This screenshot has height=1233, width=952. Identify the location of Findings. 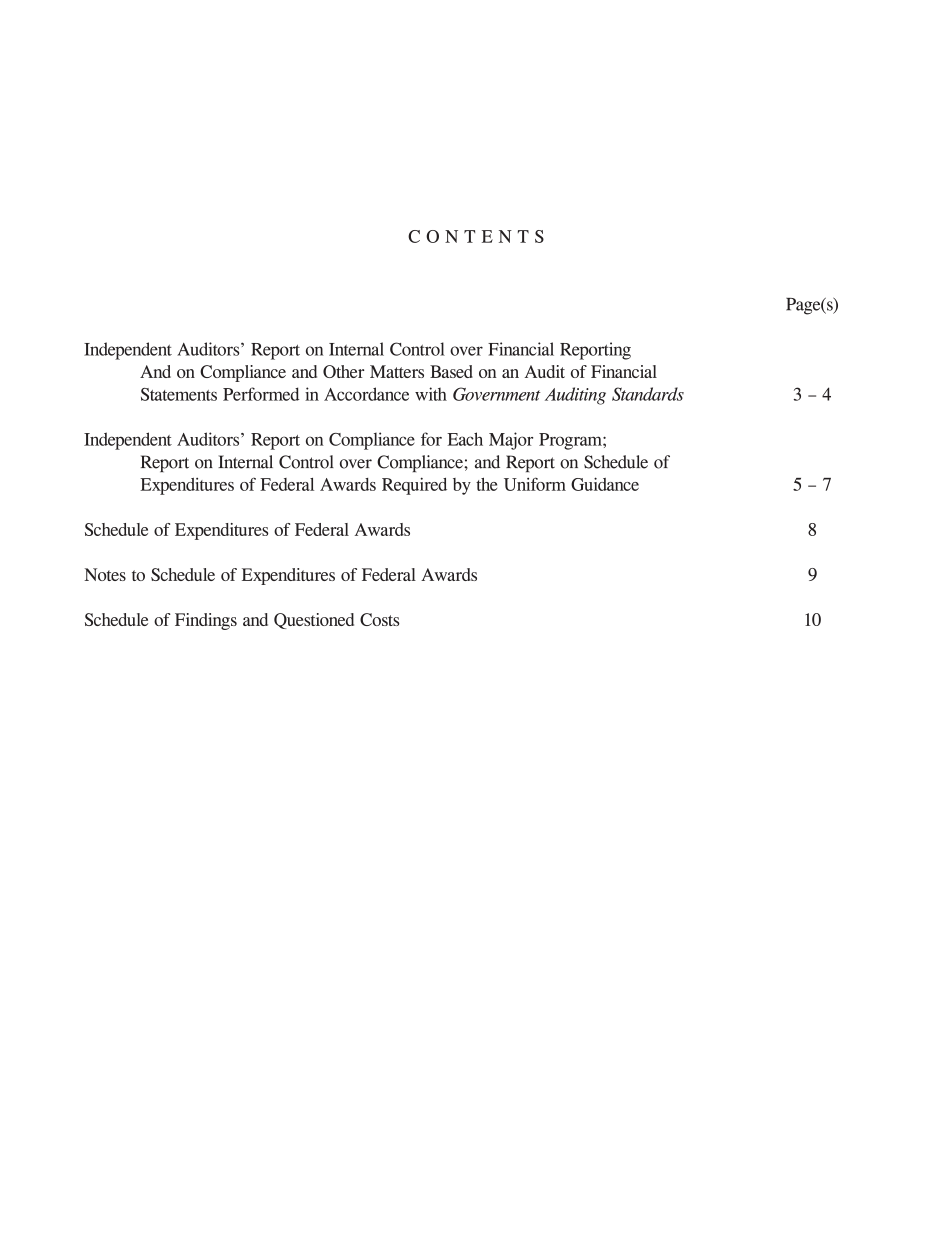
(206, 621).
